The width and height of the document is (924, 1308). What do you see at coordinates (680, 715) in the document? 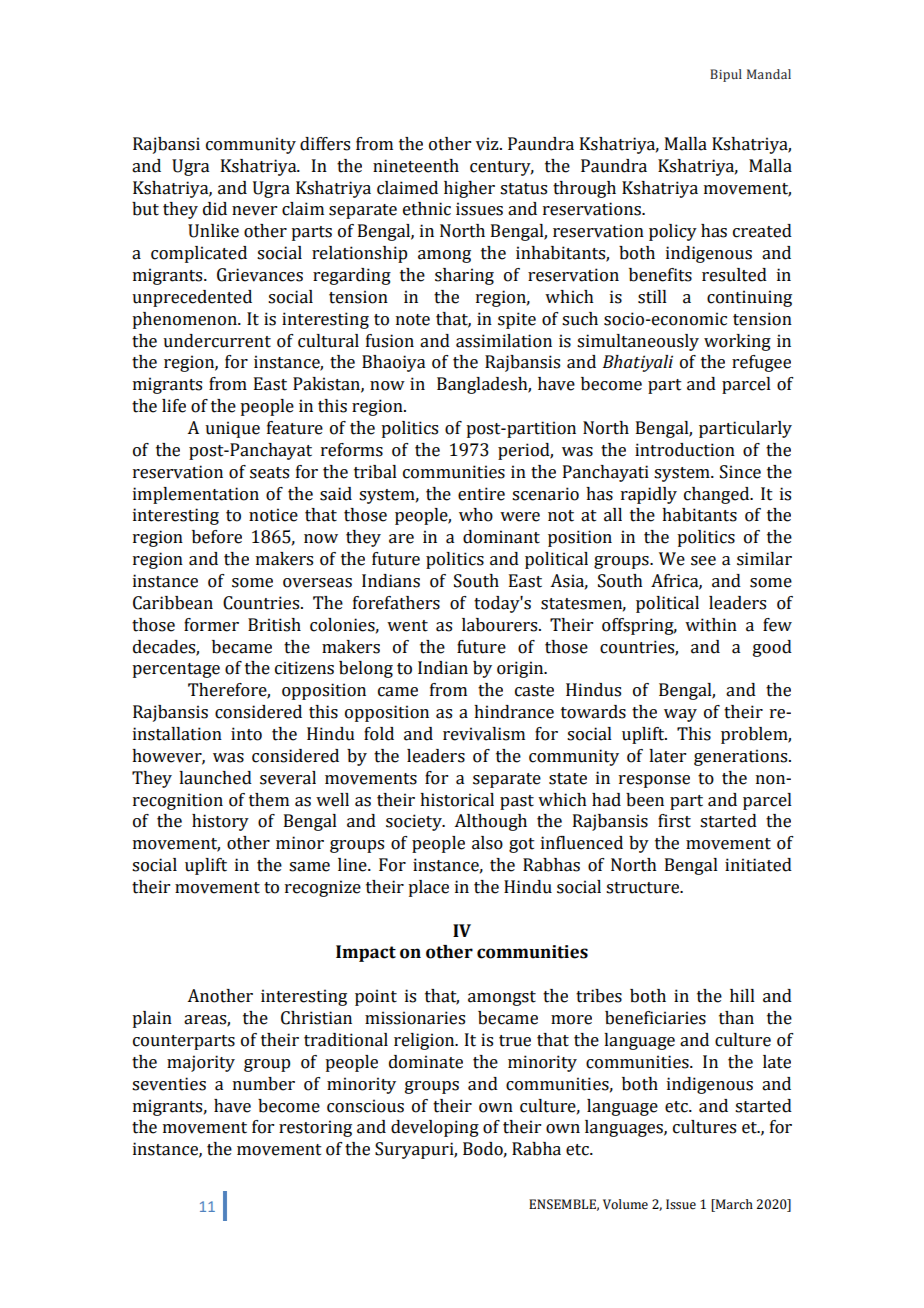
I see `way` at bounding box center [680, 715].
